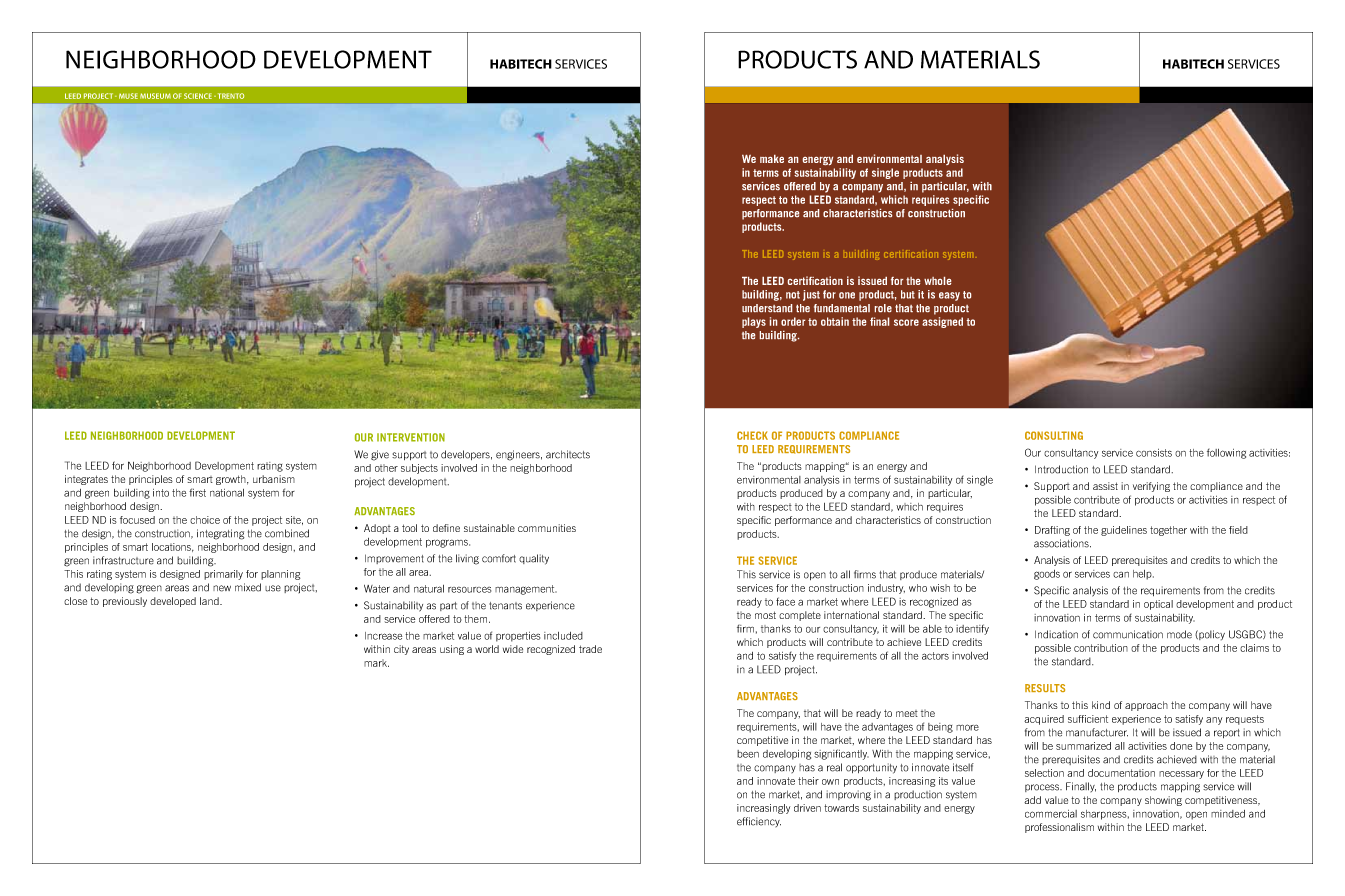  I want to click on primarily, so click(223, 575).
